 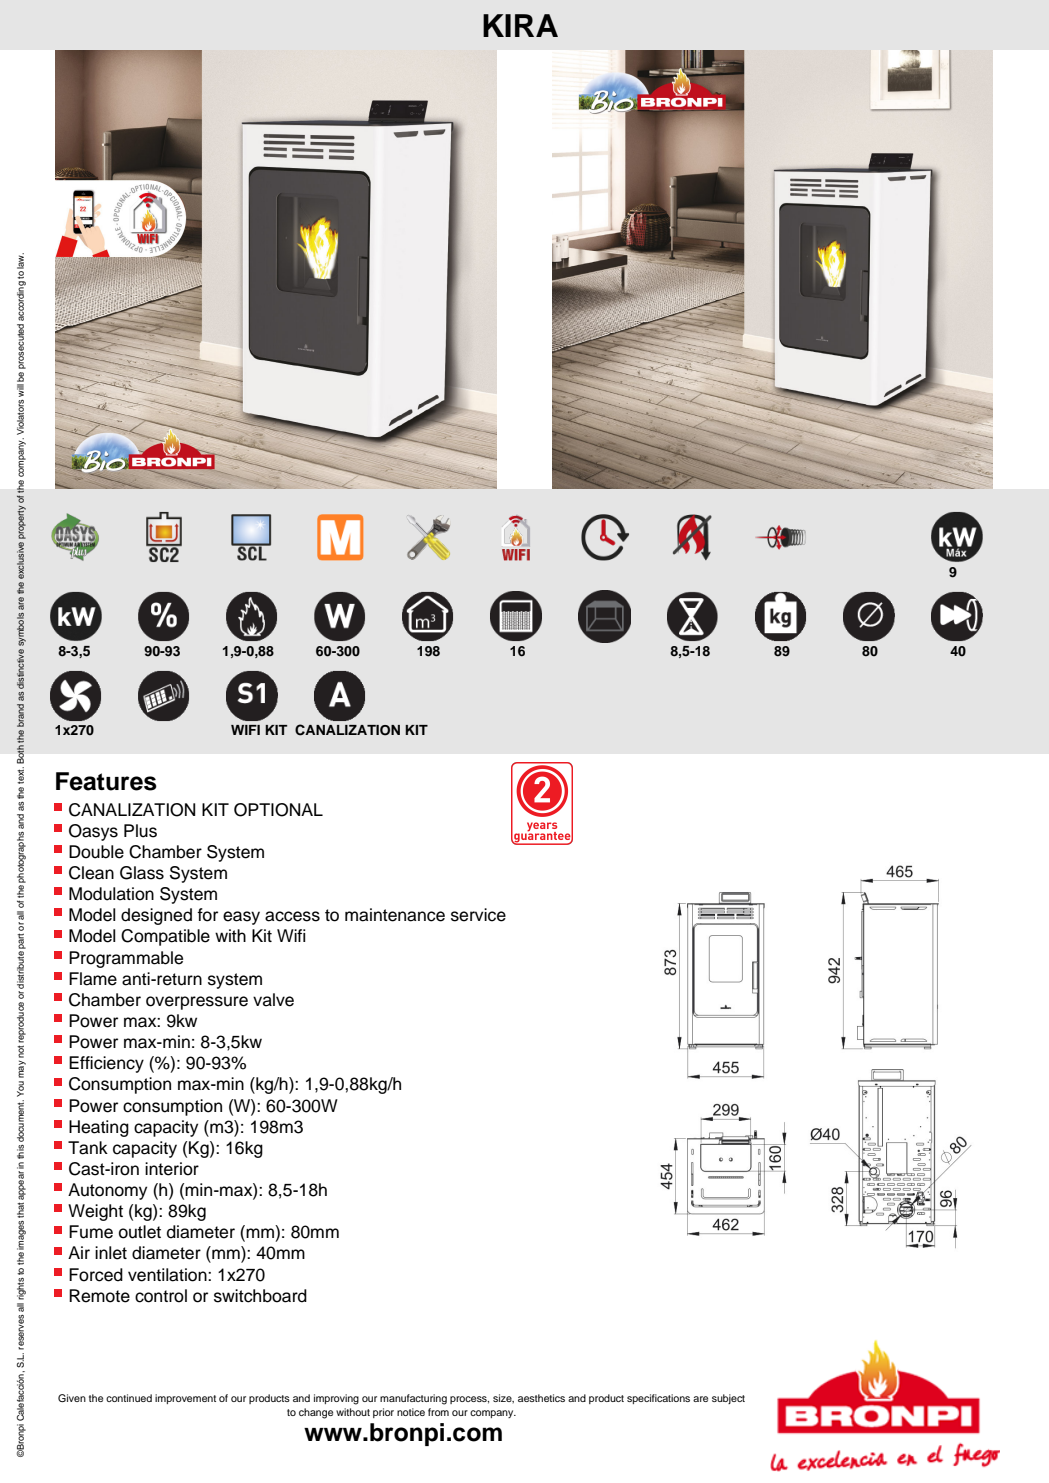 I want to click on Efficiency, so click(x=106, y=1064).
